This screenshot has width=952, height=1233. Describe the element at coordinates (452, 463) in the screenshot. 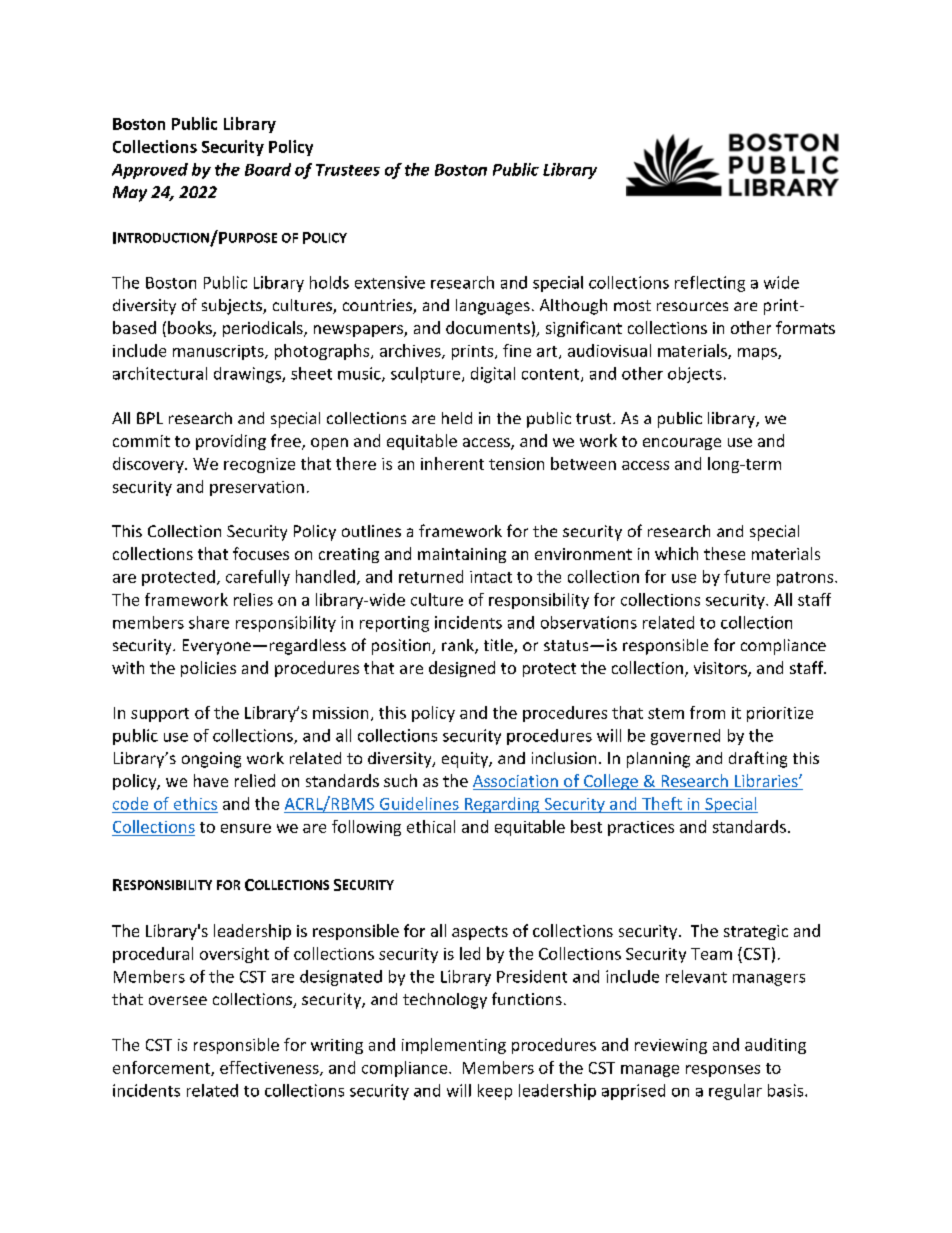

I see `inherent` at that location.
